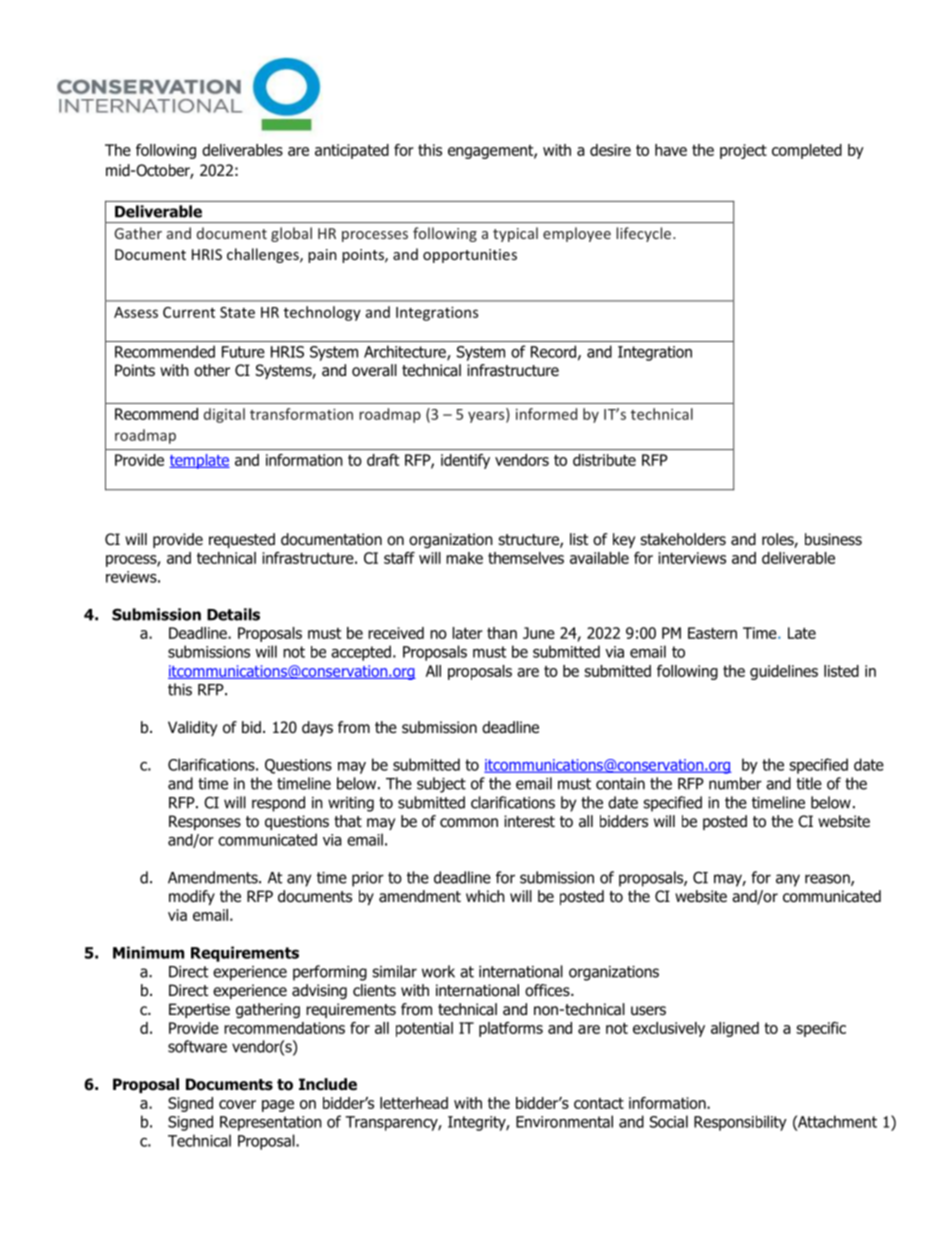  Describe the element at coordinates (291, 234) in the document. I see `global` at that location.
